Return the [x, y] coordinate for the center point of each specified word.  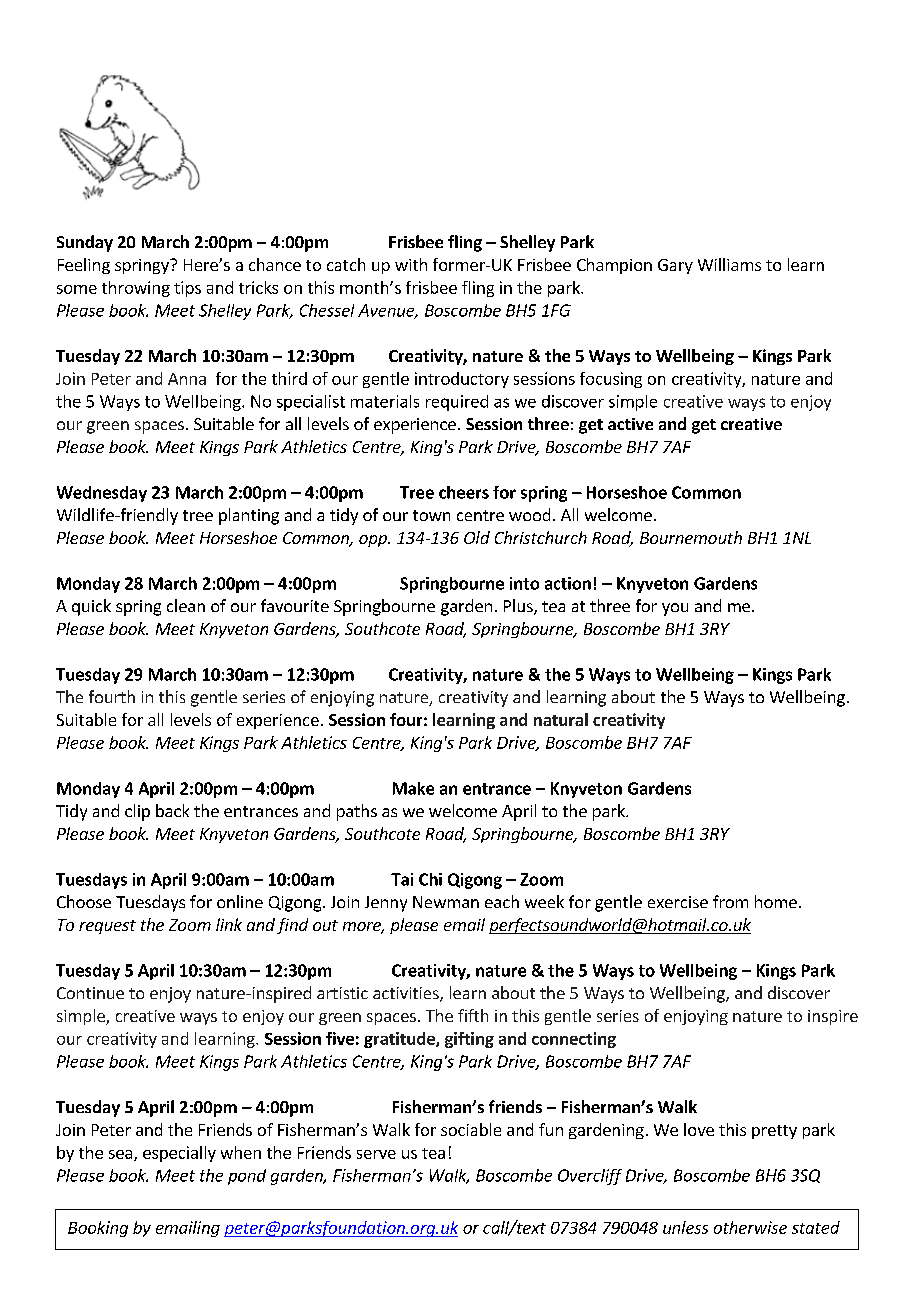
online [240, 901]
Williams [729, 264]
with [411, 264]
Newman [446, 902]
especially [179, 1154]
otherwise [750, 1227]
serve [376, 1154]
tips [187, 289]
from [730, 901]
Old [477, 537]
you [675, 609]
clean [186, 605]
